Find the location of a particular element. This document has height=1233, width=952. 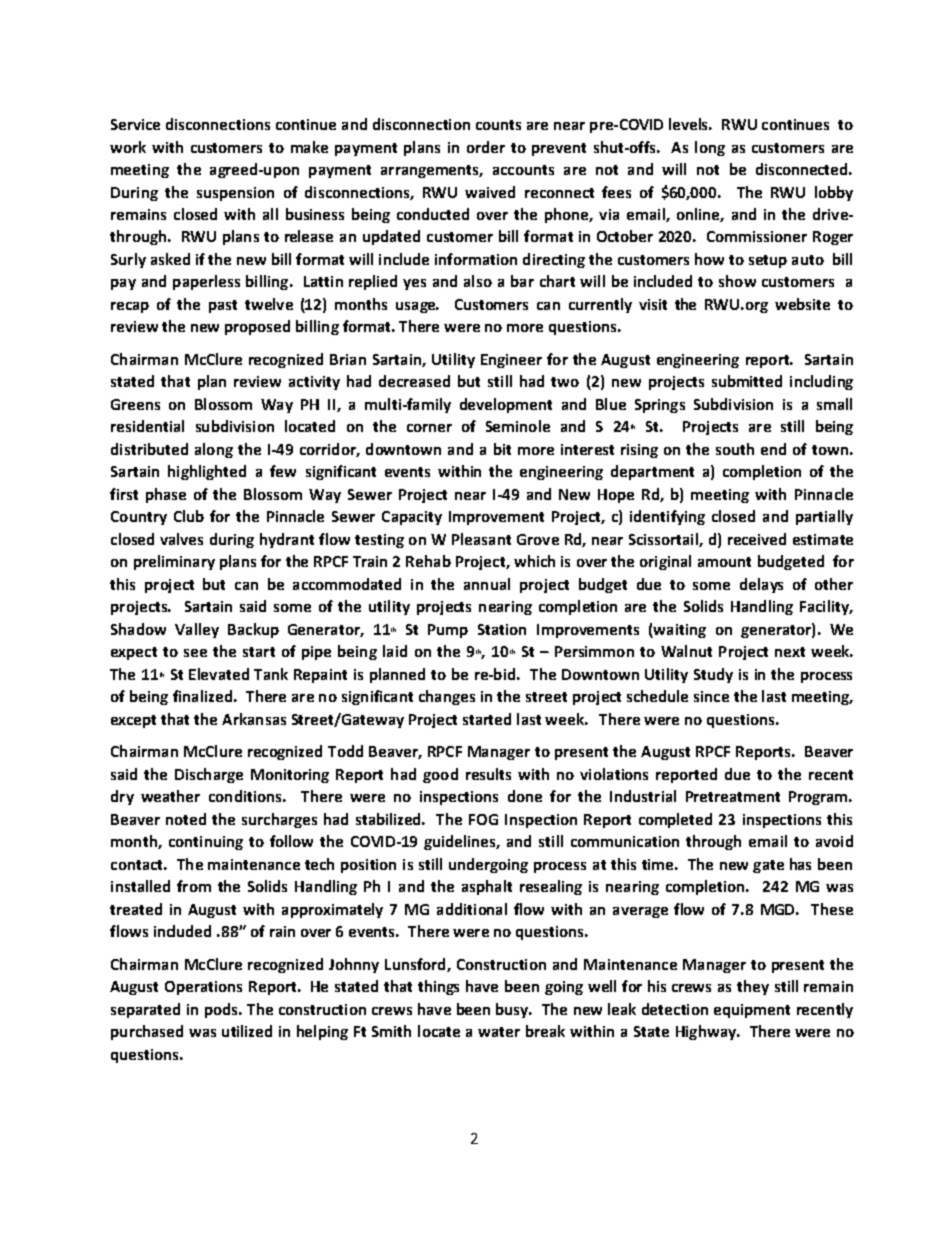

pods is located at coordinates (222, 1010).
